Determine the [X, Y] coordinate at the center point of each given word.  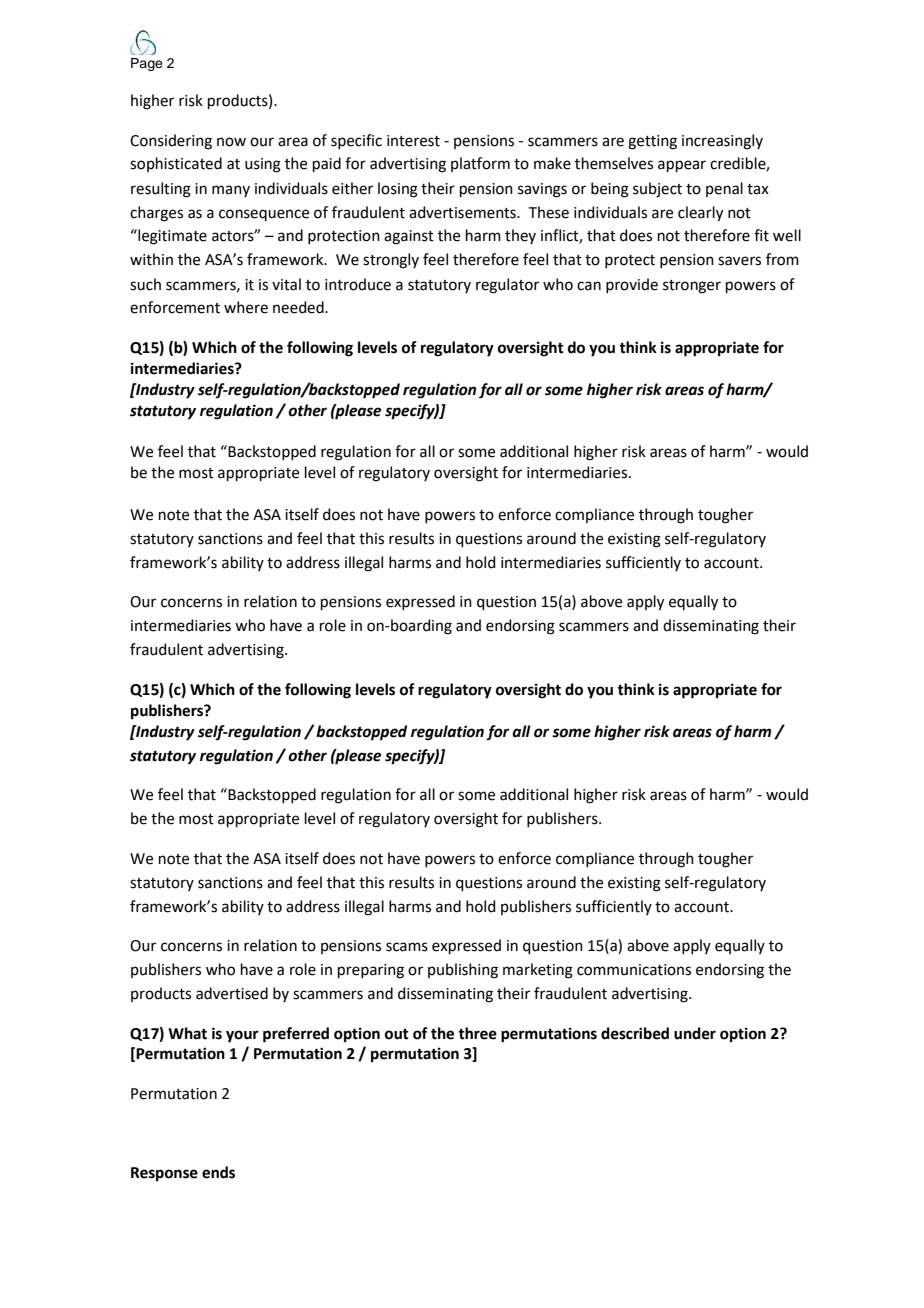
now [231, 142]
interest [413, 141]
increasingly [722, 142]
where [246, 307]
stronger [692, 287]
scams [407, 947]
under [695, 1033]
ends [218, 1172]
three [477, 1033]
